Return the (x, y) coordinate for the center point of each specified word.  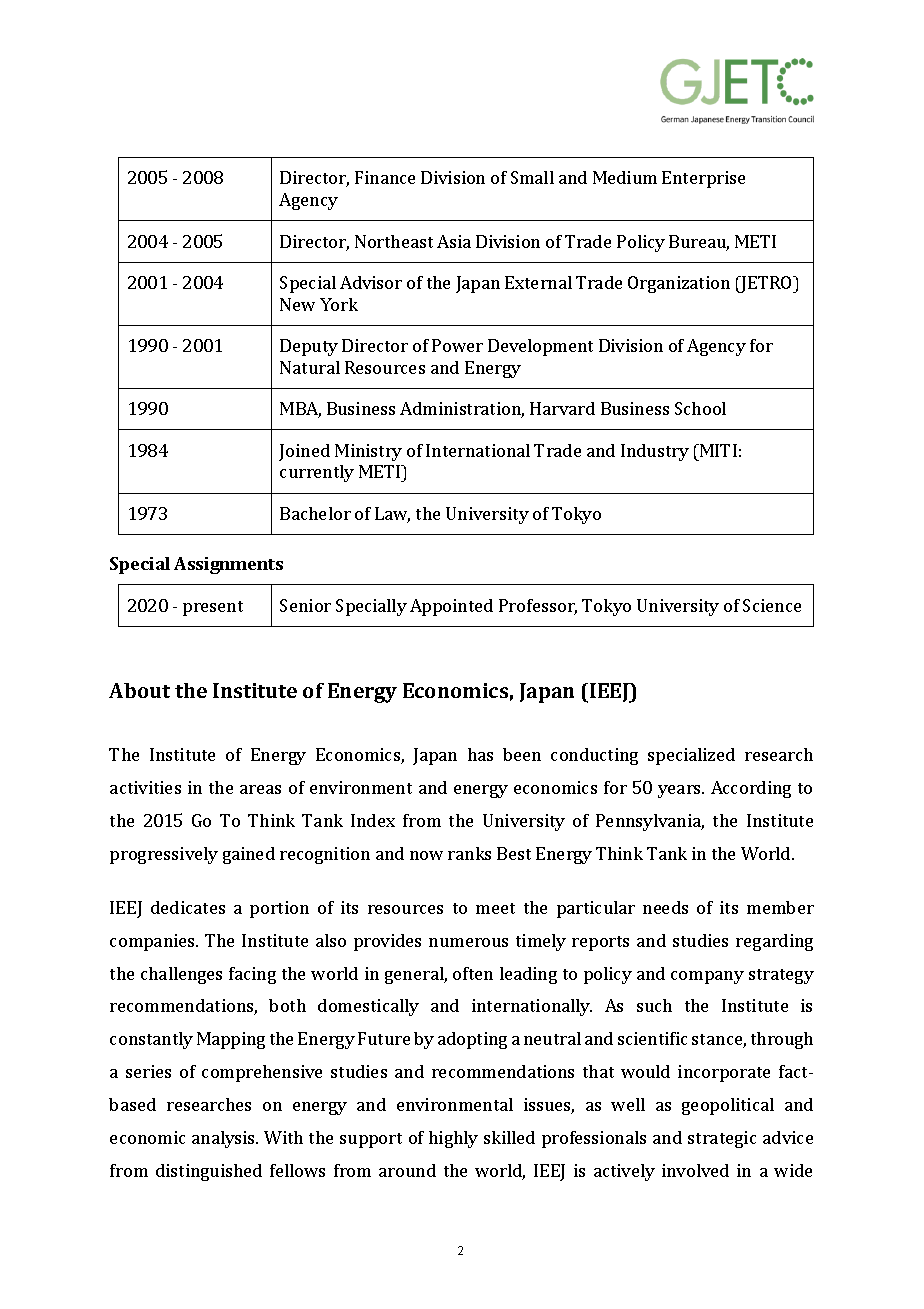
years (680, 791)
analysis (224, 1139)
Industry (655, 452)
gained (249, 855)
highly (453, 1139)
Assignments (228, 565)
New (297, 304)
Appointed (451, 607)
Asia (454, 241)
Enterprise (703, 179)
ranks (469, 853)
